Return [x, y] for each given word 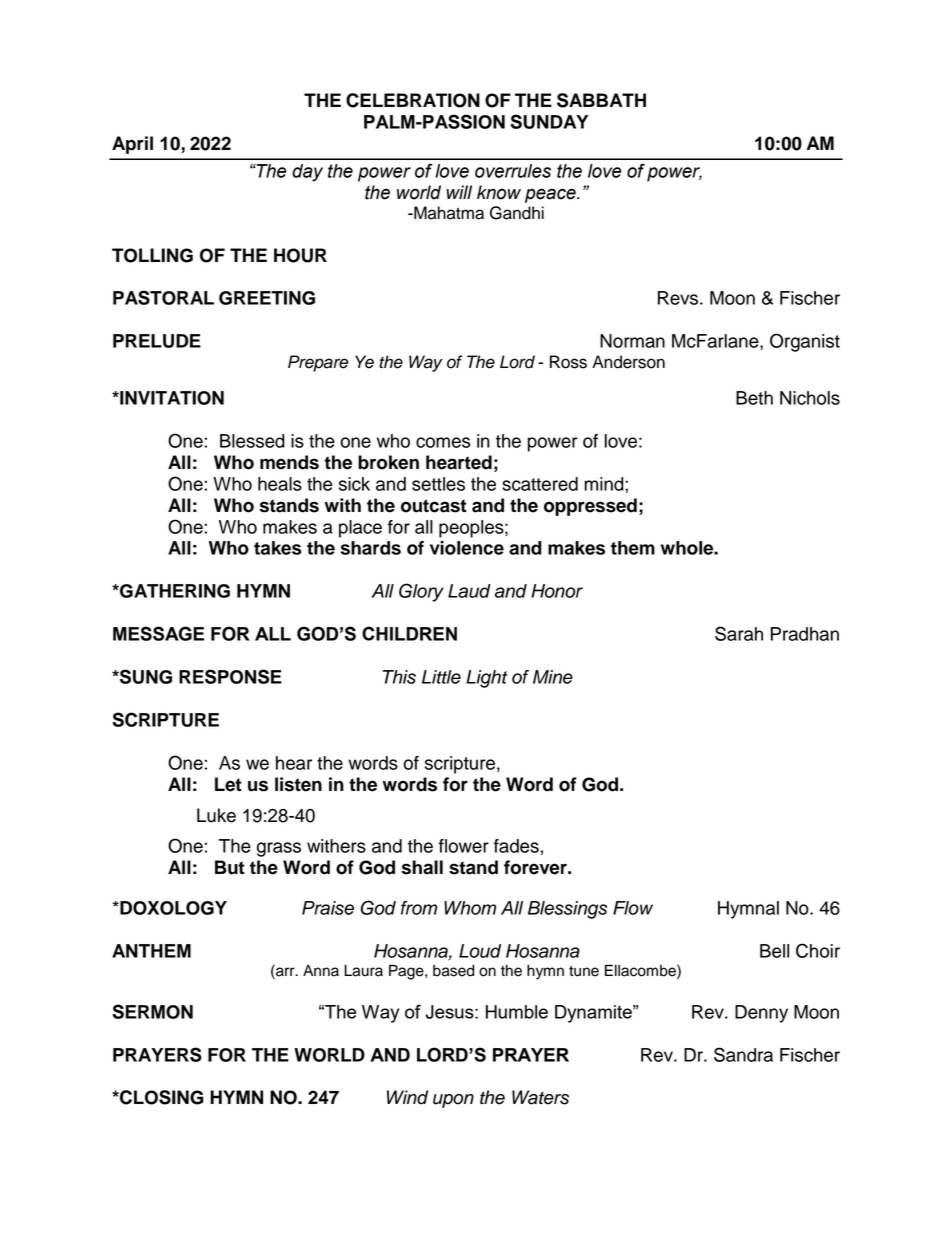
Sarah [739, 633]
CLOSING [161, 1097]
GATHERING [174, 591]
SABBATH [601, 100]
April [132, 145]
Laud [469, 591]
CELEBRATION [413, 100]
